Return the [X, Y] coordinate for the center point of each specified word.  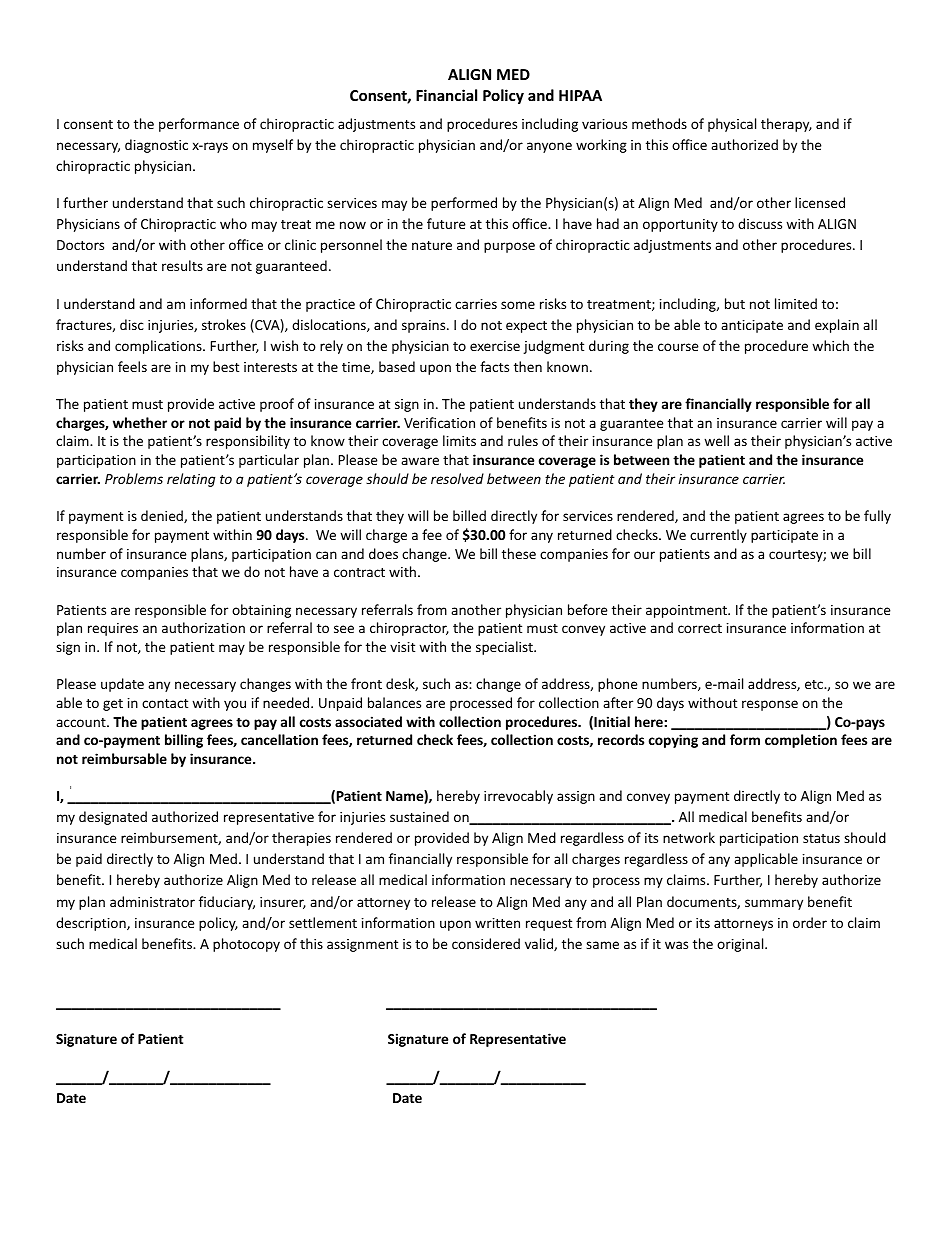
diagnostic [156, 146]
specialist [505, 648]
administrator [152, 901]
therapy [786, 125]
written [497, 923]
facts [494, 366]
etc [815, 684]
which [830, 345]
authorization [203, 627]
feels [132, 366]
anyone [549, 147]
